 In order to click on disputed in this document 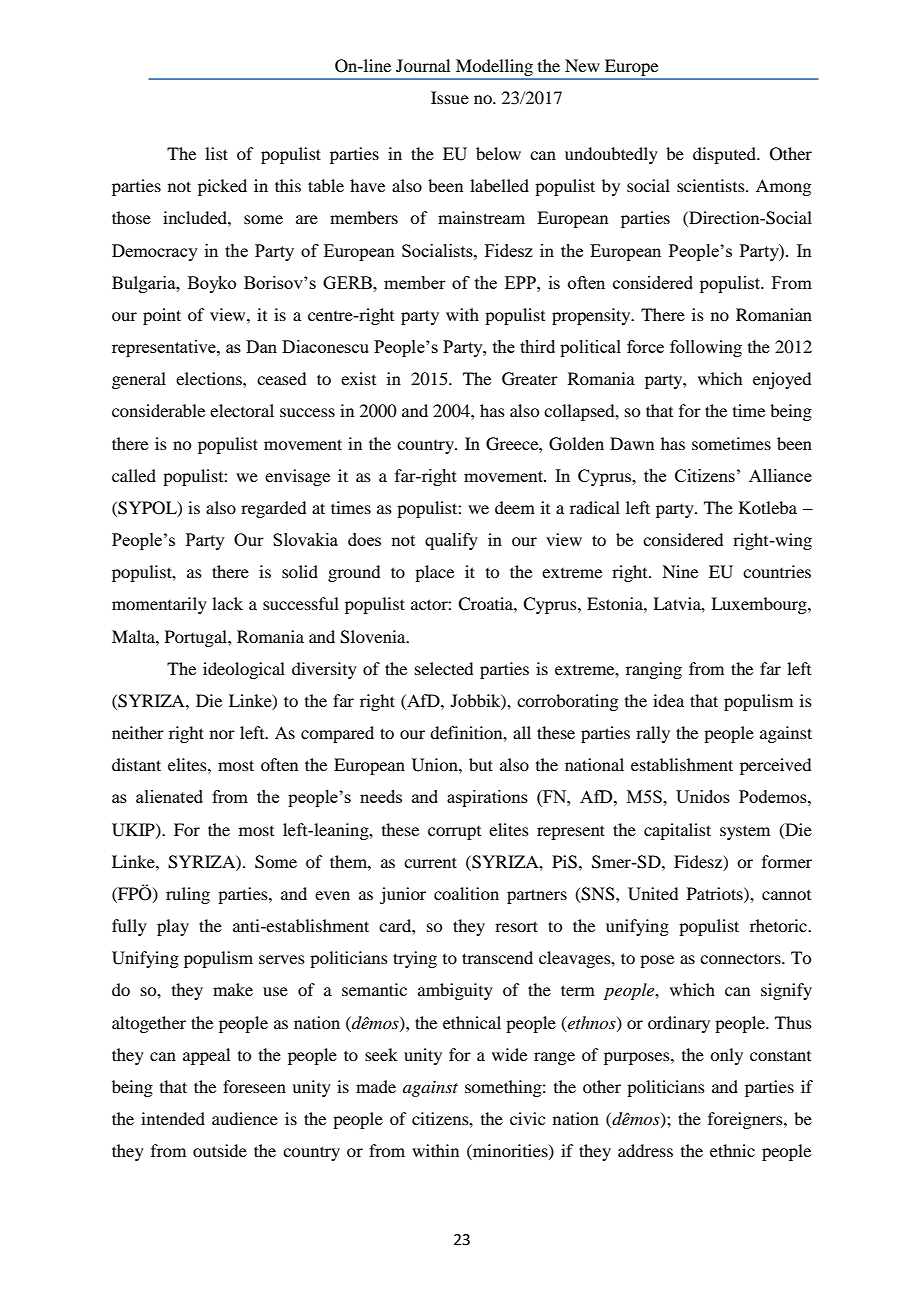, I will do `click(725, 155)`.
